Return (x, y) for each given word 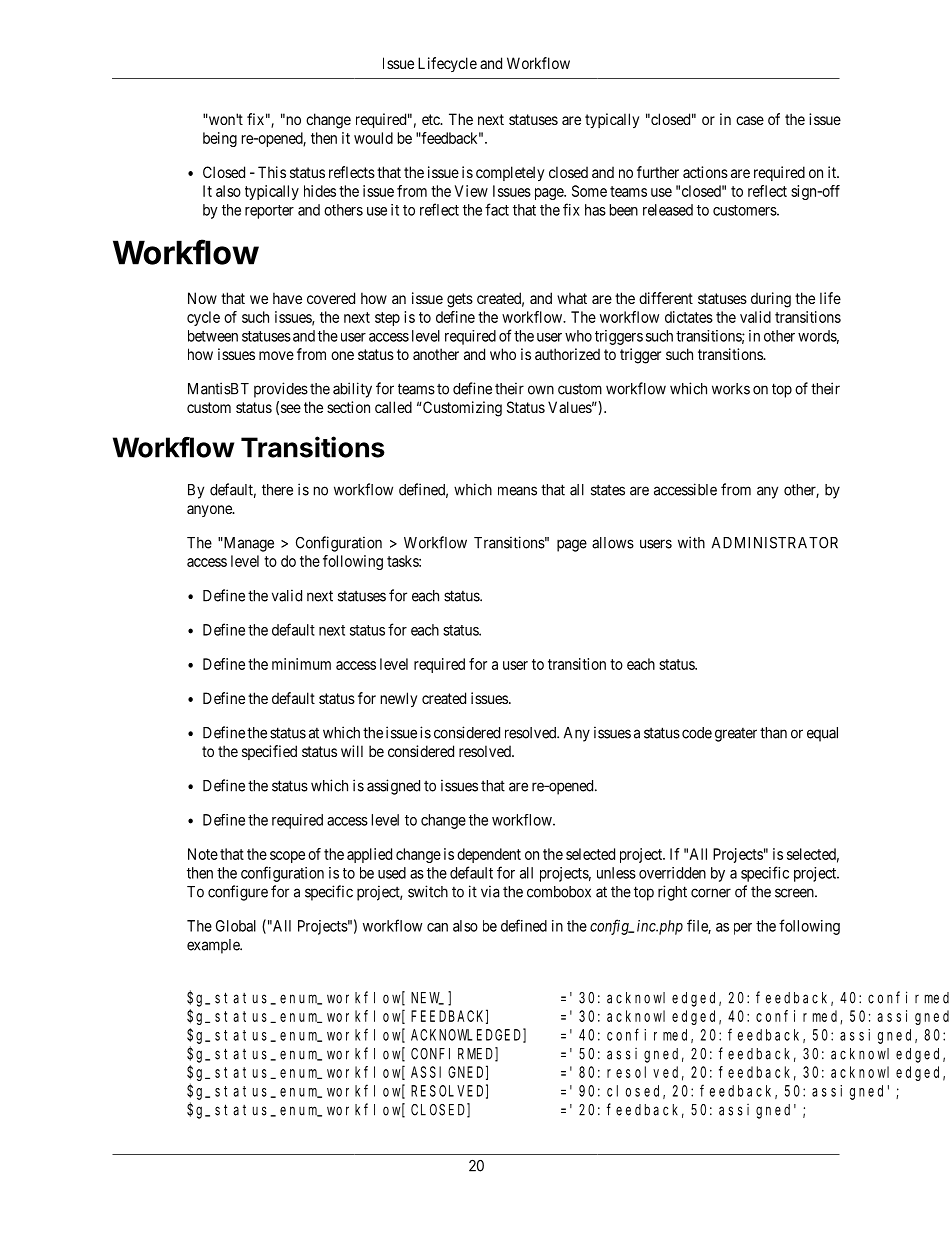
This (272, 172)
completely (510, 173)
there (277, 490)
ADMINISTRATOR (775, 543)
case (750, 120)
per (743, 929)
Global (236, 926)
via (490, 891)
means (517, 491)
